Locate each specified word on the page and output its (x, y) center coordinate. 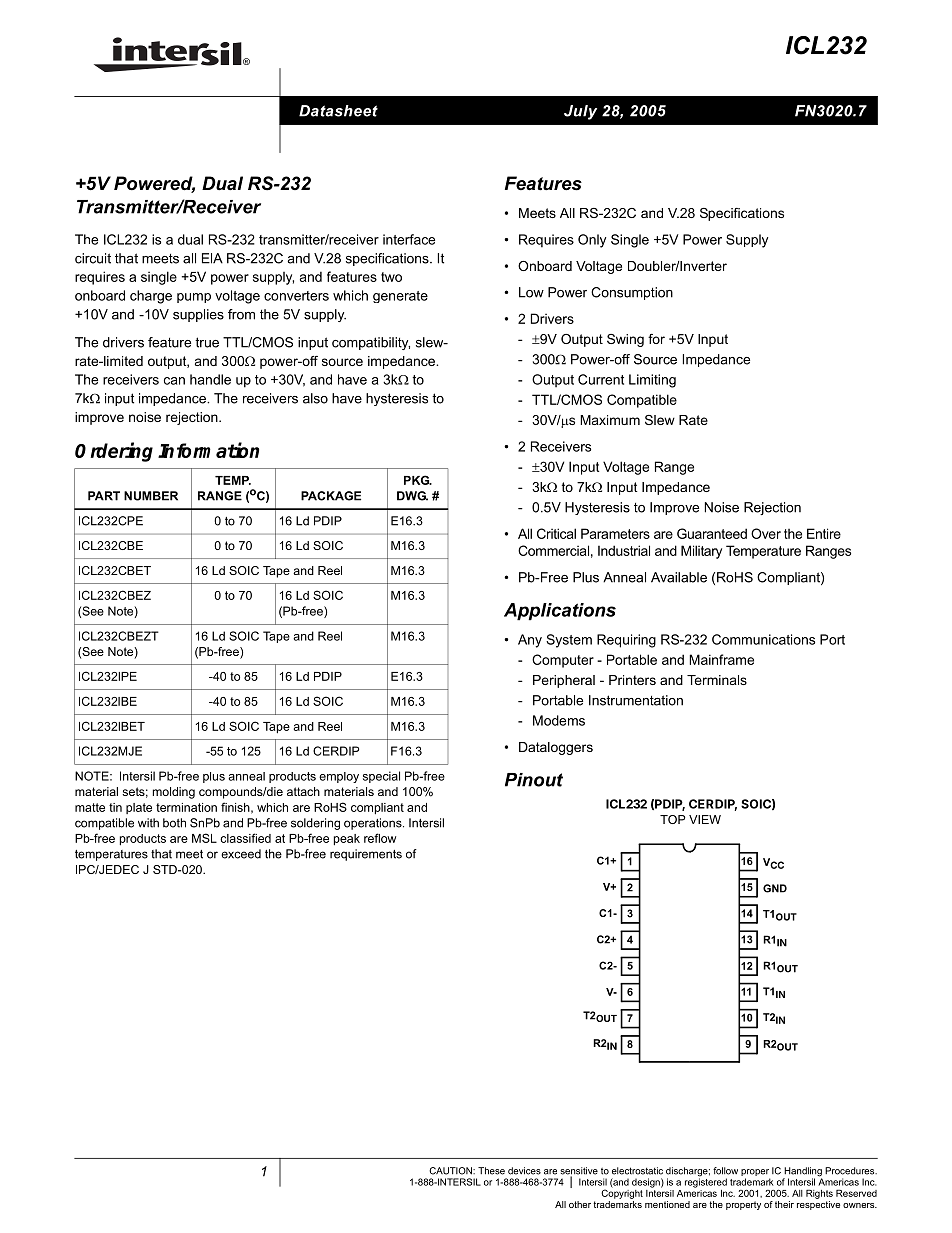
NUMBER (151, 496)
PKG (418, 480)
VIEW (705, 819)
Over (766, 533)
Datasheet (338, 111)
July (580, 112)
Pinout (534, 780)
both (174, 823)
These (491, 1171)
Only (592, 241)
